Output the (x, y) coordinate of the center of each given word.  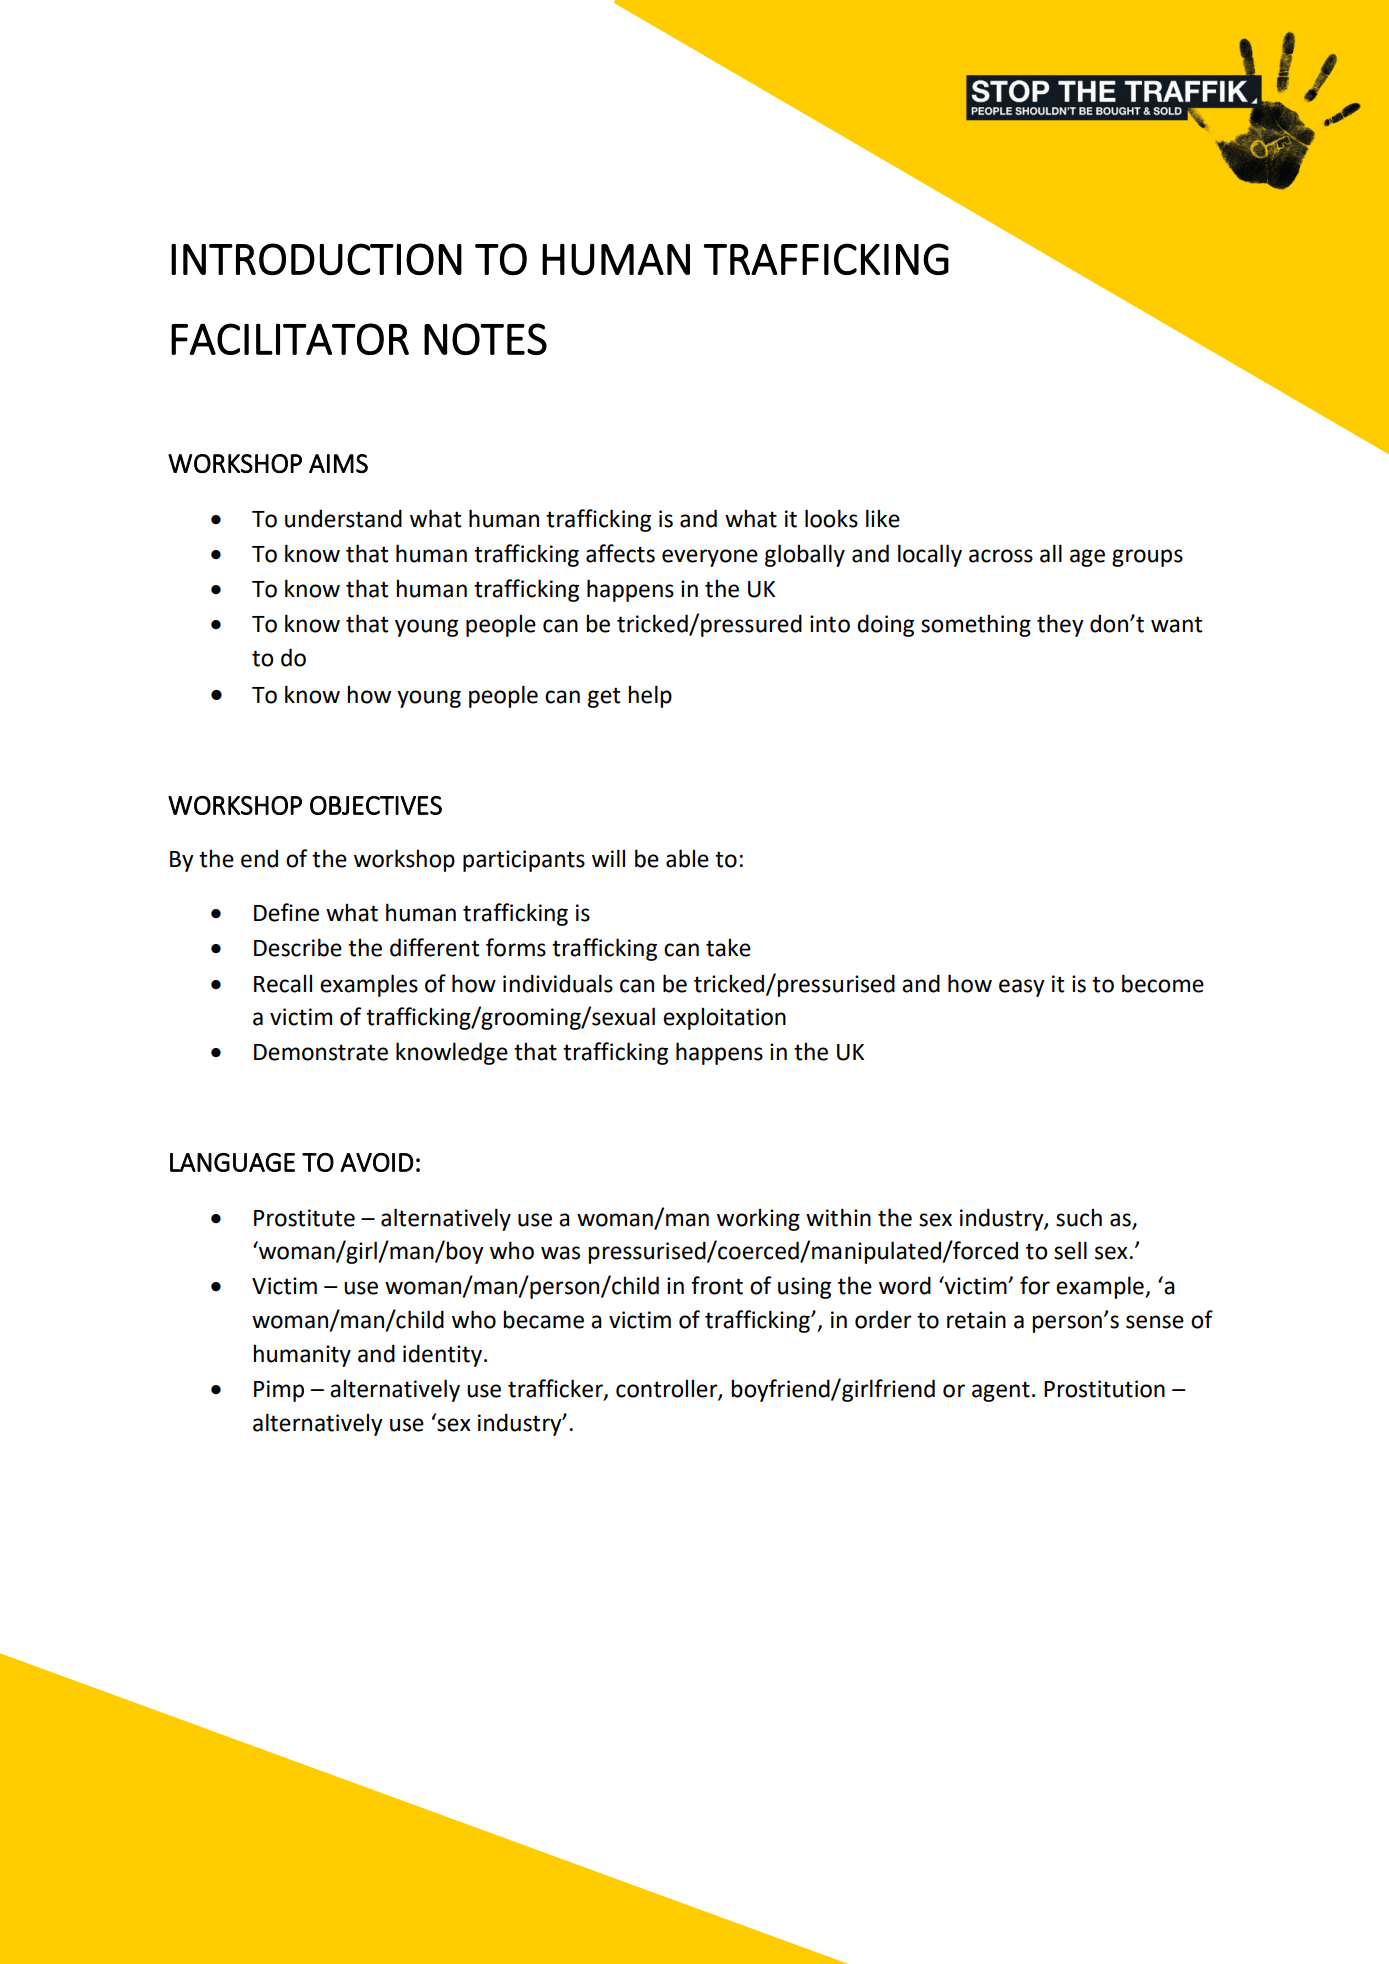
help (650, 696)
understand (343, 518)
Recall (283, 983)
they (1060, 625)
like (883, 518)
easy (1022, 988)
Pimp (279, 1391)
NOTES (485, 339)
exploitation (724, 1018)
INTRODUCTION (316, 259)
